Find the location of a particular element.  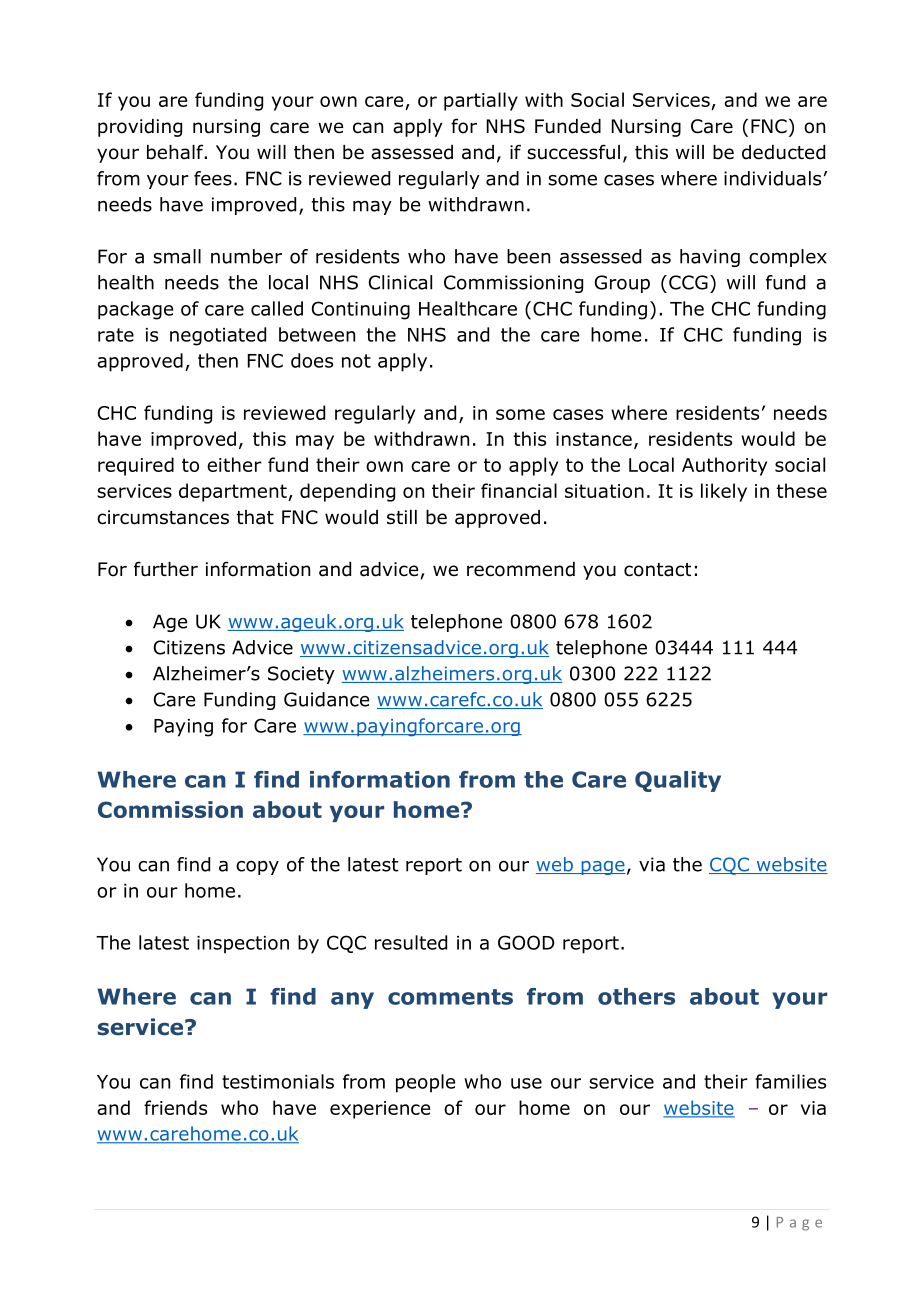

behalf is located at coordinates (176, 152).
